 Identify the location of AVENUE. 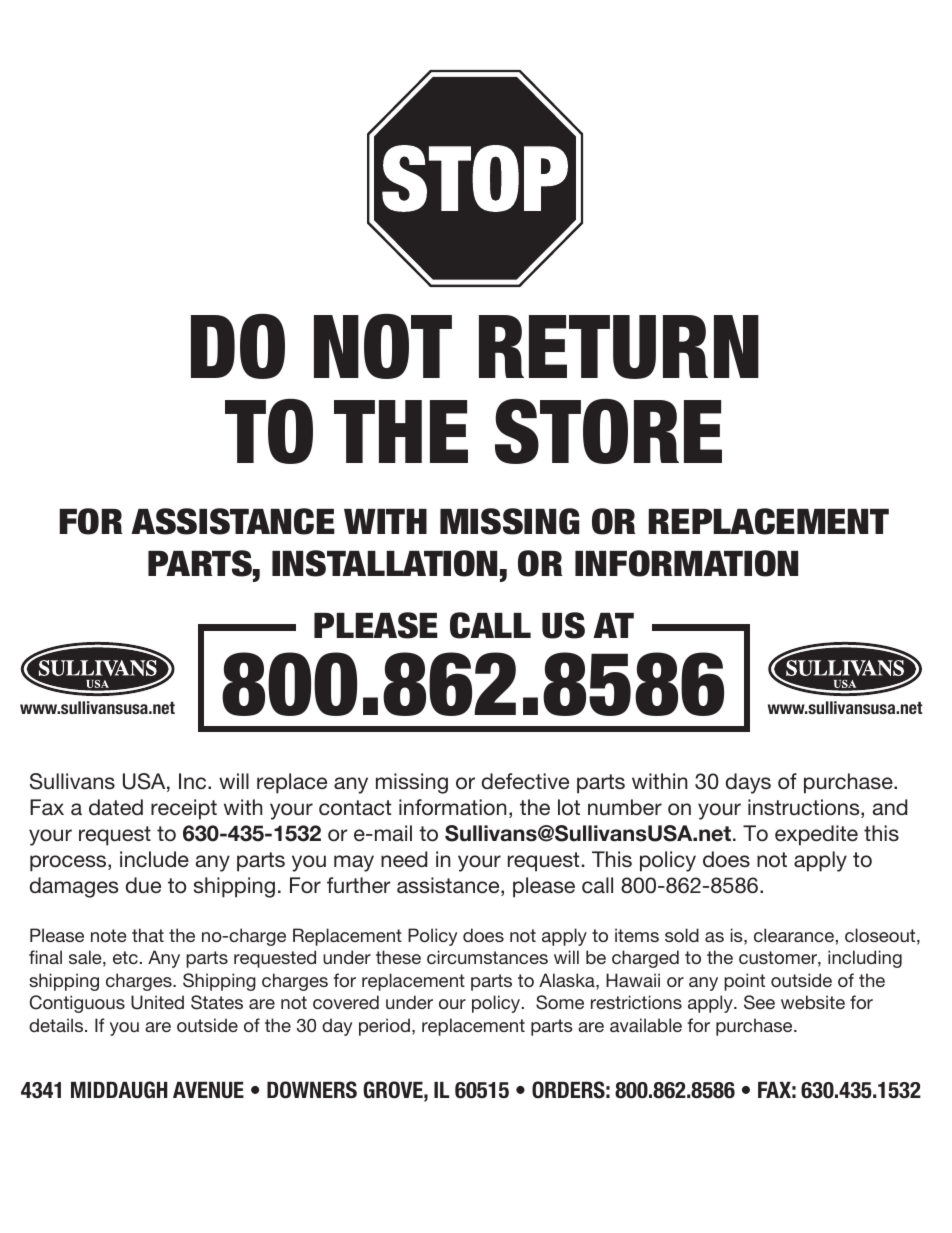
(208, 1090).
